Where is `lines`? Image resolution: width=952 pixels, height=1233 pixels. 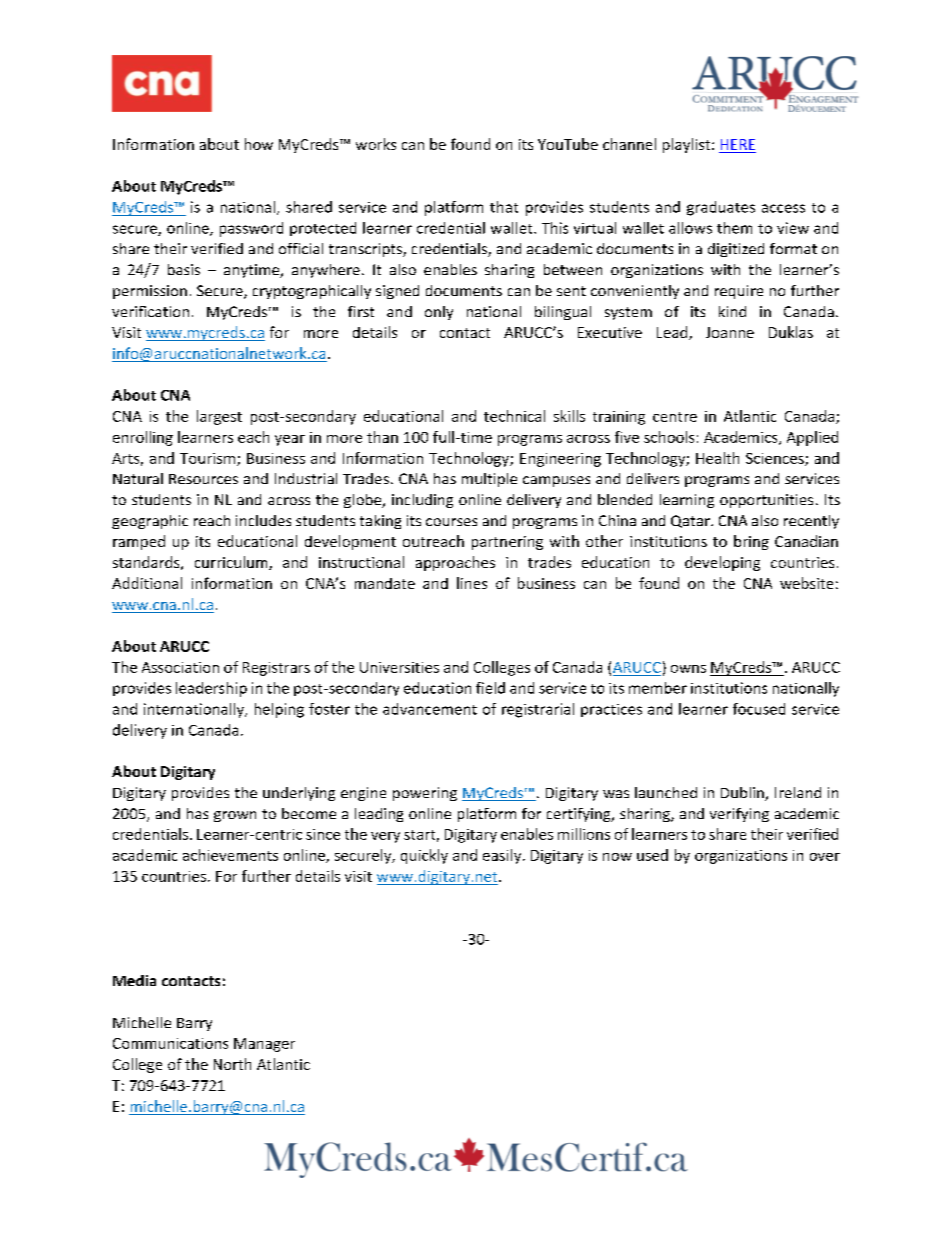
lines is located at coordinates (472, 583).
